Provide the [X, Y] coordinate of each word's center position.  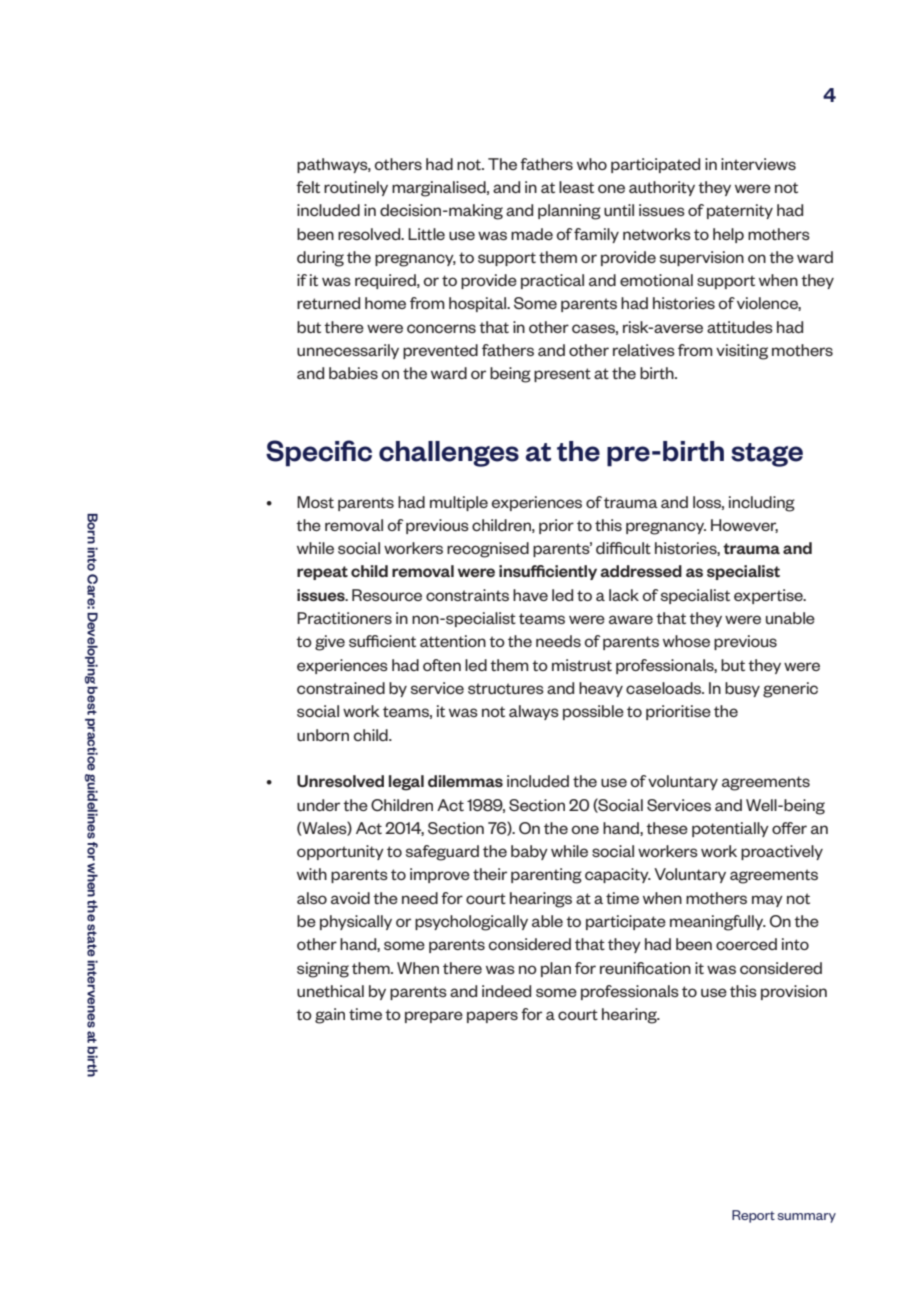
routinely [356, 188]
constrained [341, 688]
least [576, 187]
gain [330, 1016]
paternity [740, 211]
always [534, 712]
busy [742, 689]
